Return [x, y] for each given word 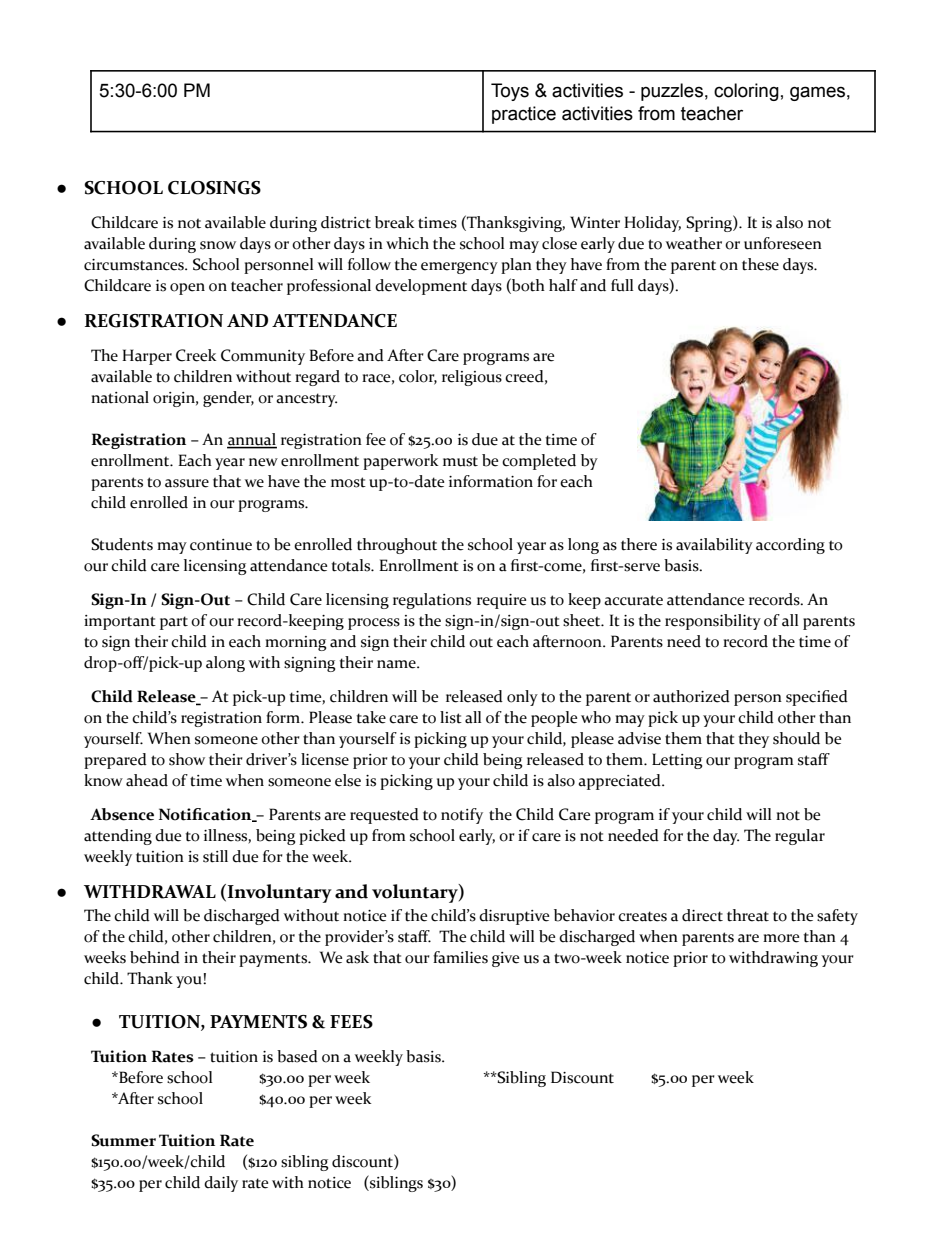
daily [221, 1184]
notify [462, 816]
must [460, 461]
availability [714, 546]
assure [187, 483]
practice [524, 115]
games [817, 93]
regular [800, 837]
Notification [206, 815]
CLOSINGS [214, 188]
